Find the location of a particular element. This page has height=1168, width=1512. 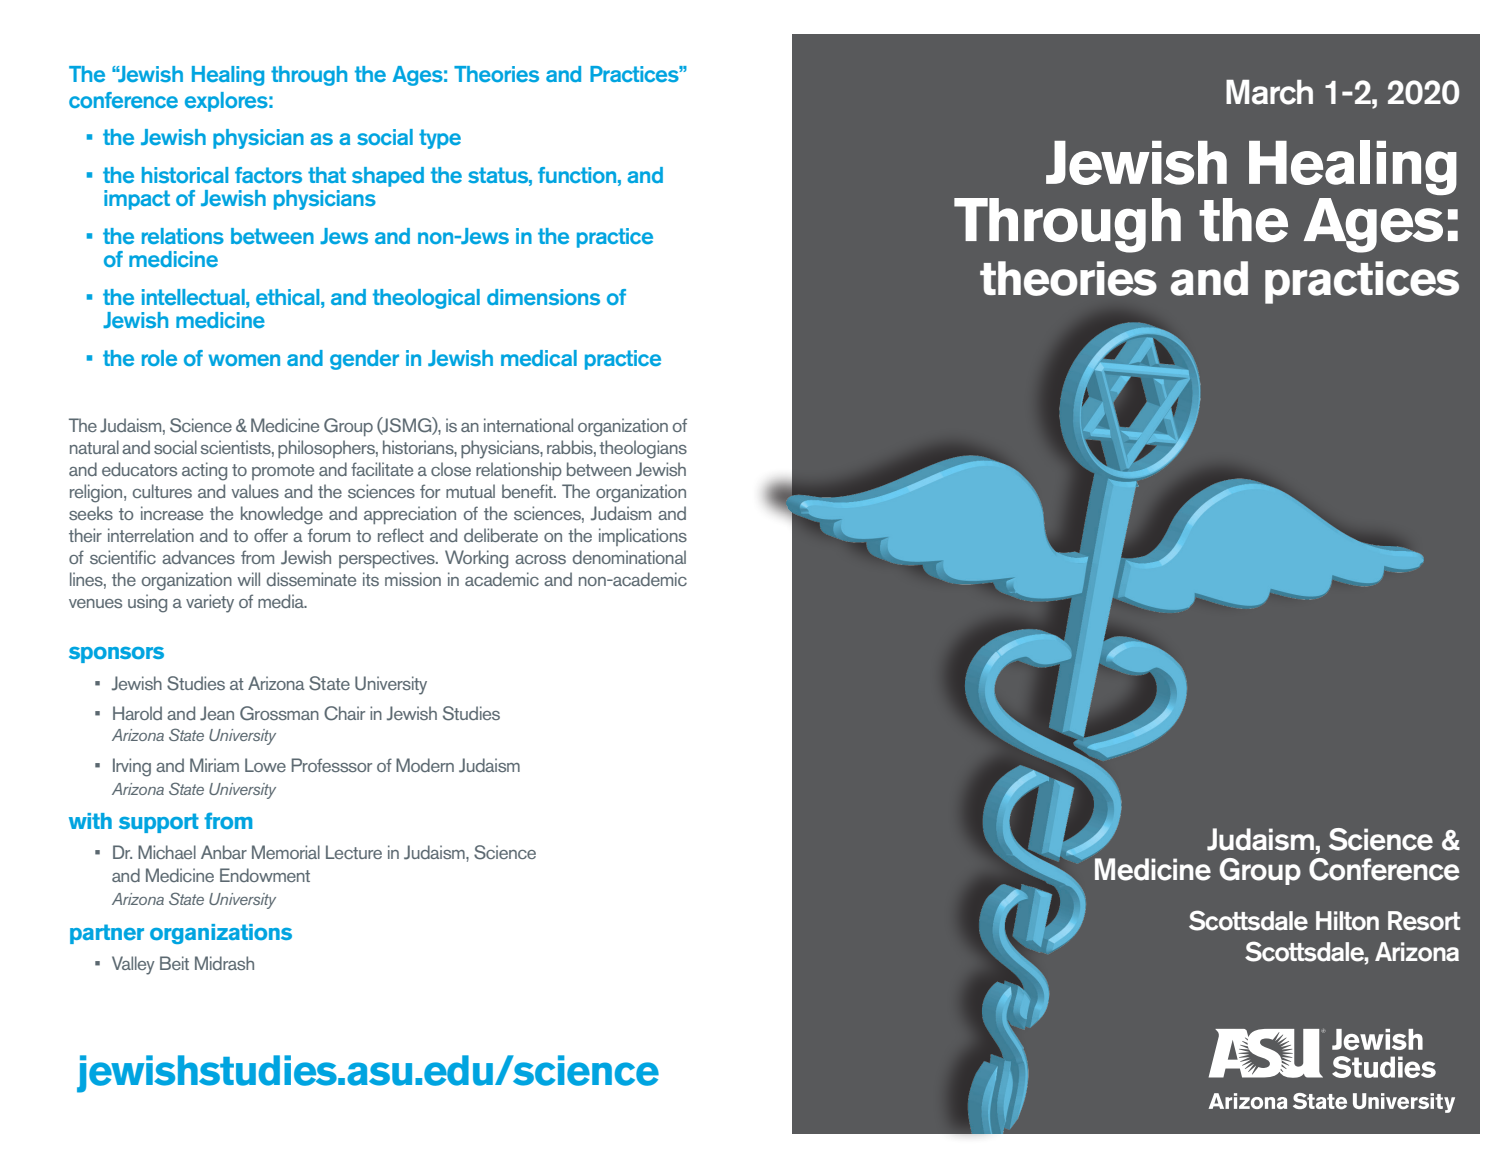

March is located at coordinates (1269, 92).
